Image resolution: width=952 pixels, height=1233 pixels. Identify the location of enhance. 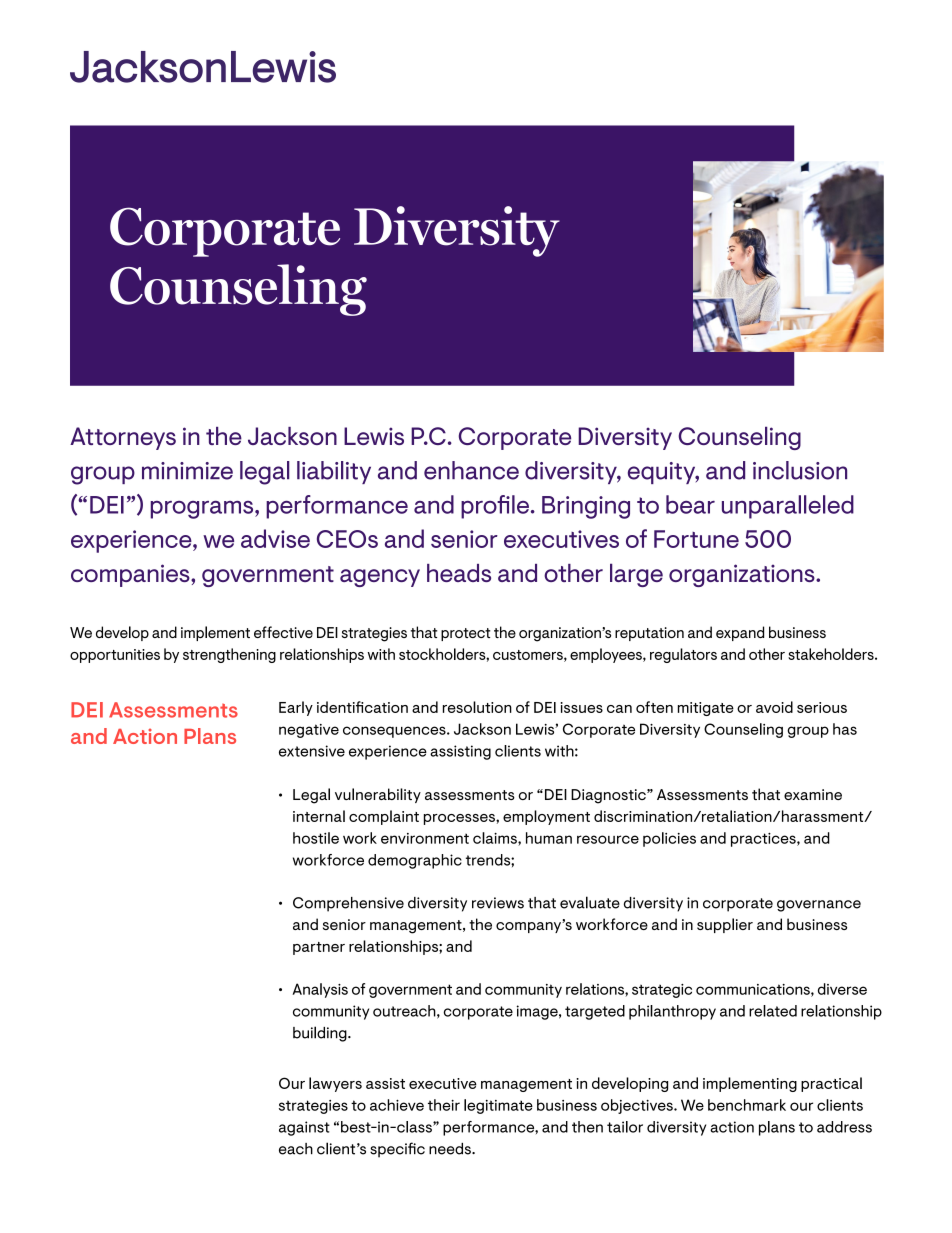
(471, 470).
